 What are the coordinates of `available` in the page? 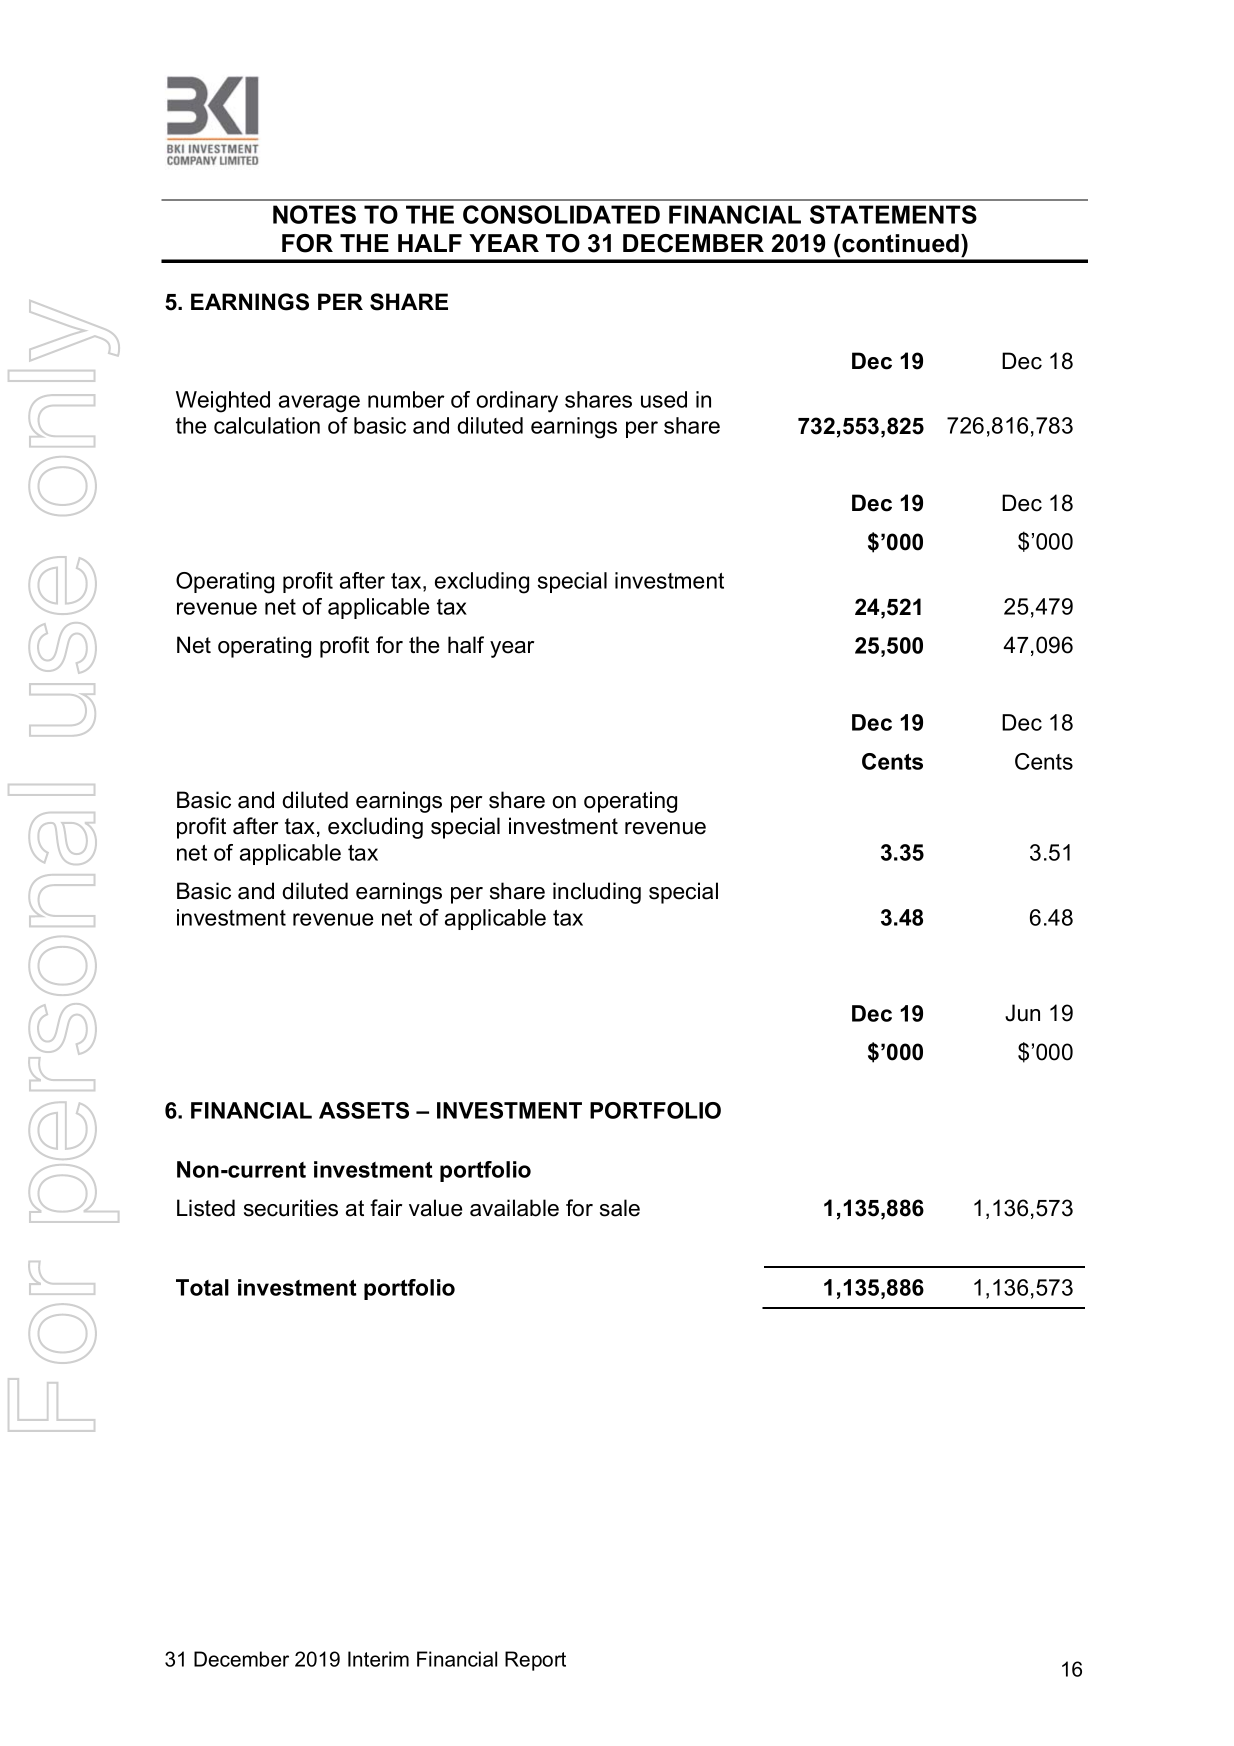 It's located at (514, 1208).
